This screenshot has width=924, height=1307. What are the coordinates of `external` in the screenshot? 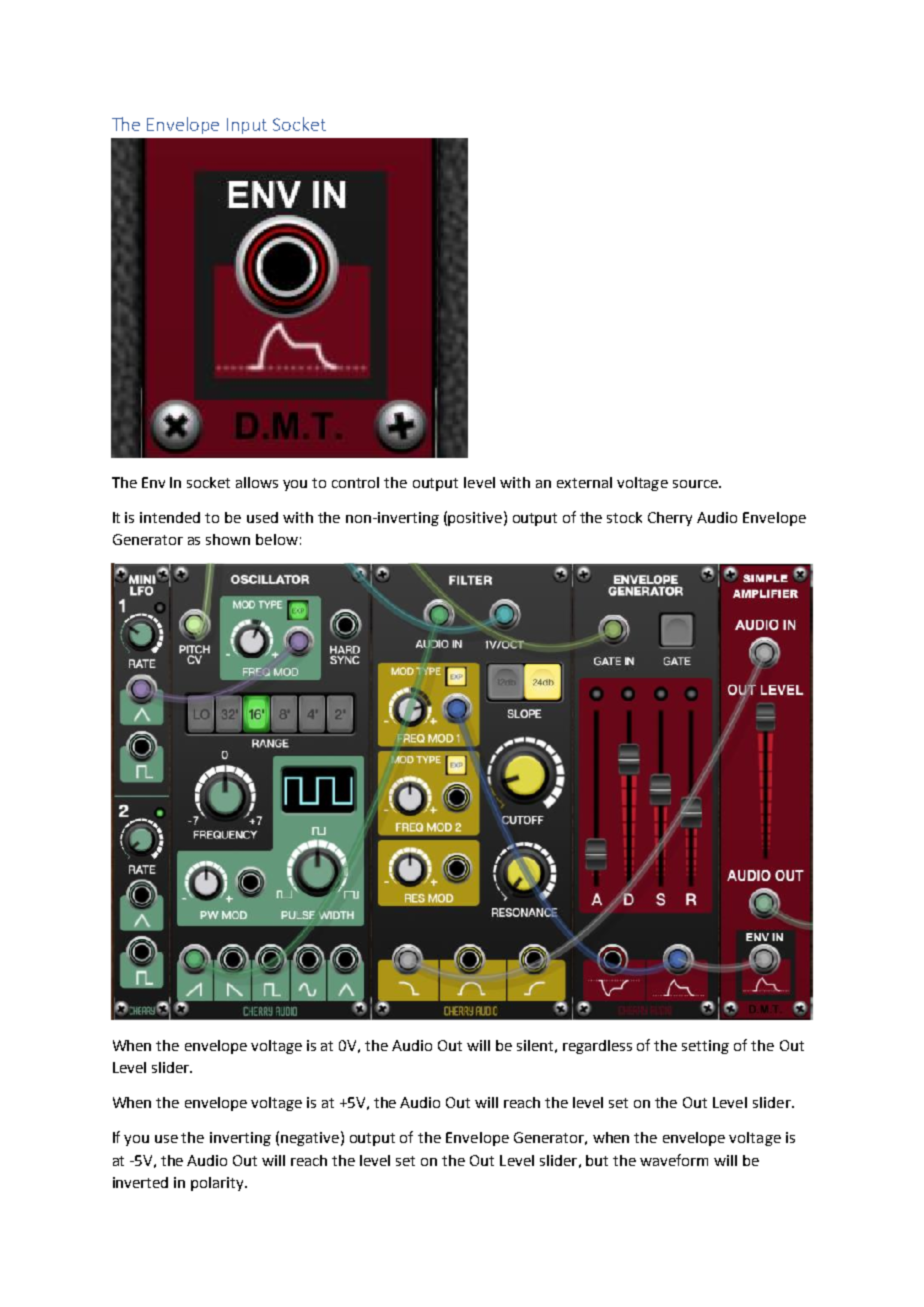 It's located at (584, 482).
